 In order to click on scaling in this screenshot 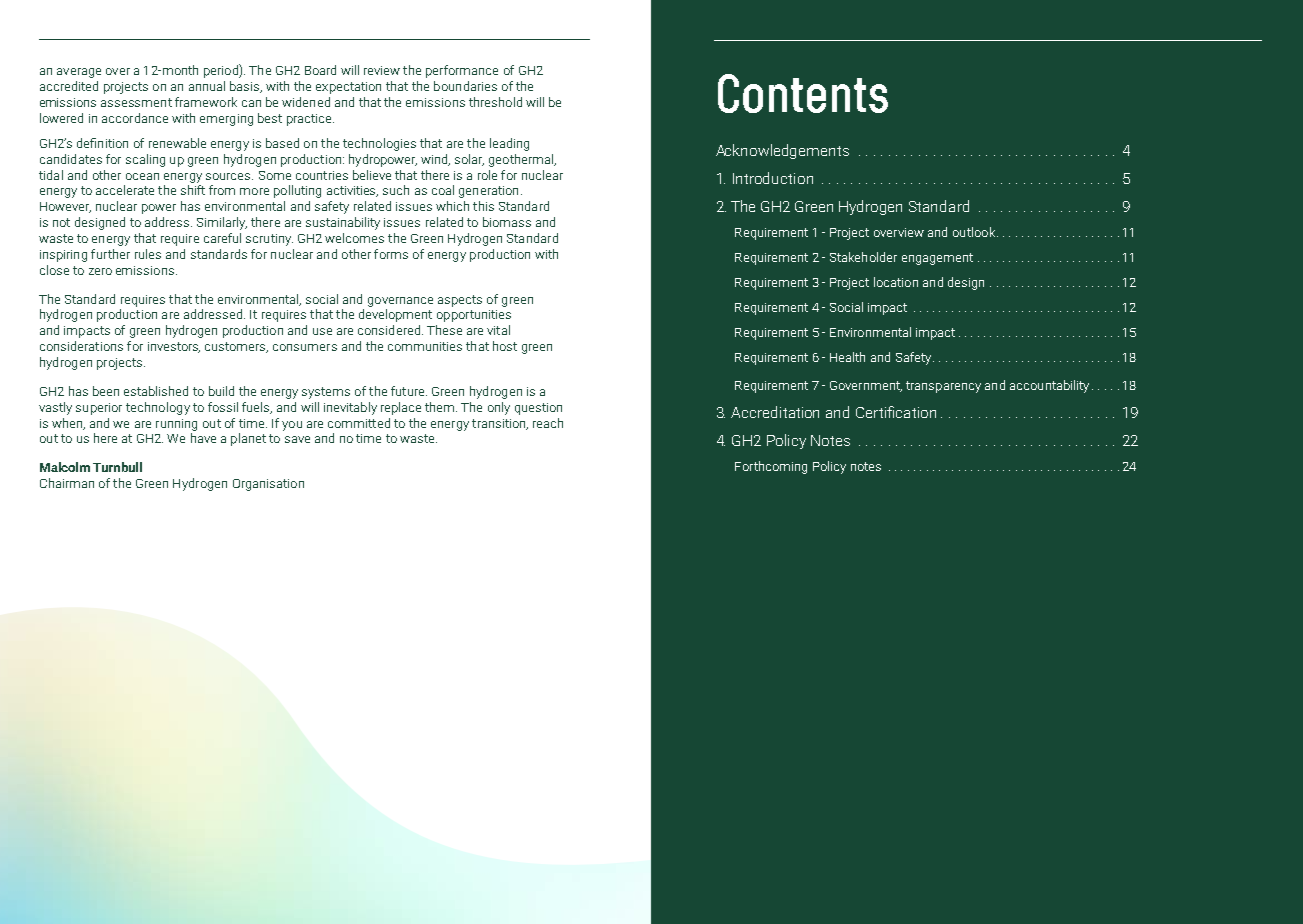, I will do `click(145, 160)`.
